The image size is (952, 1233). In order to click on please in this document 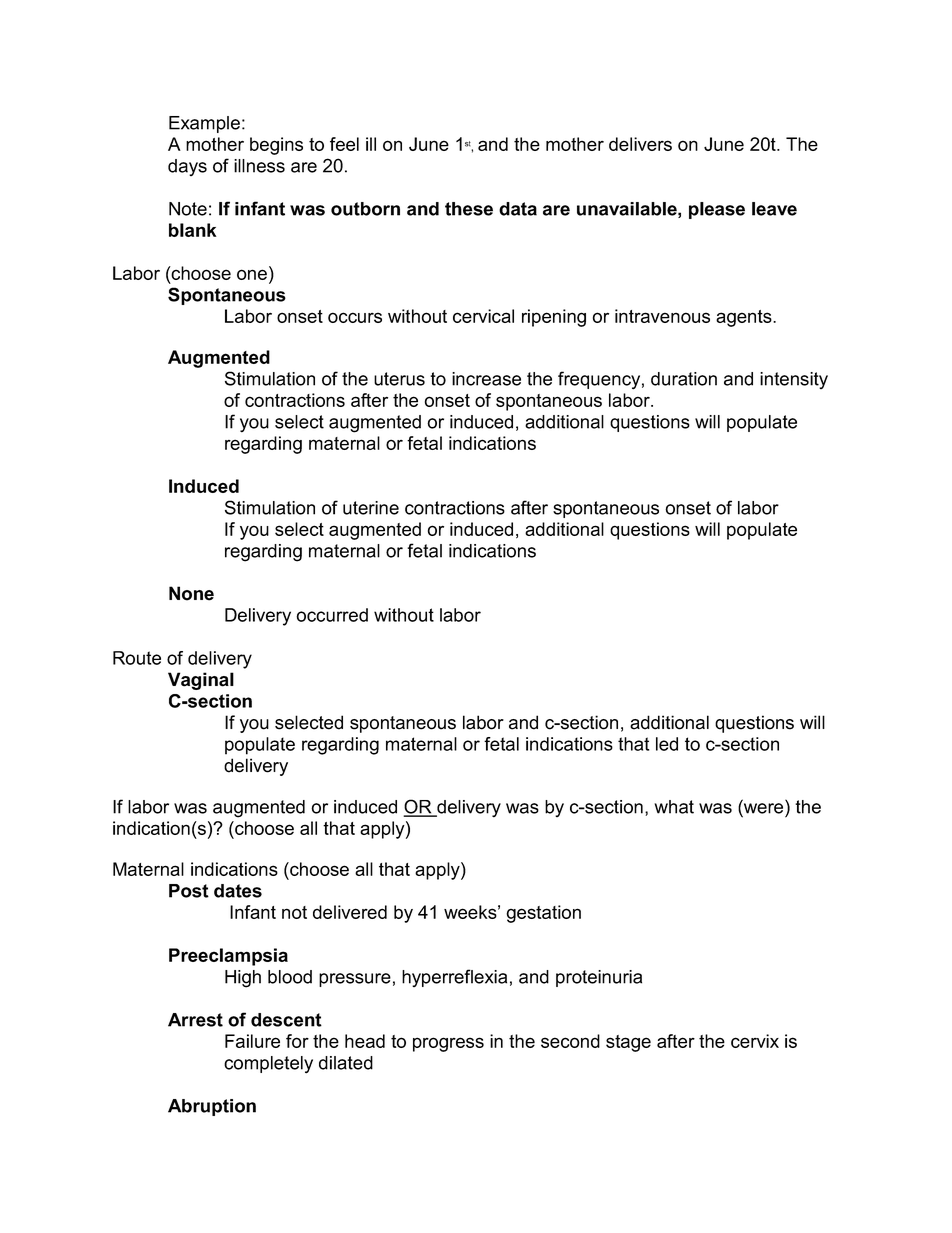, I will do `click(717, 210)`.
